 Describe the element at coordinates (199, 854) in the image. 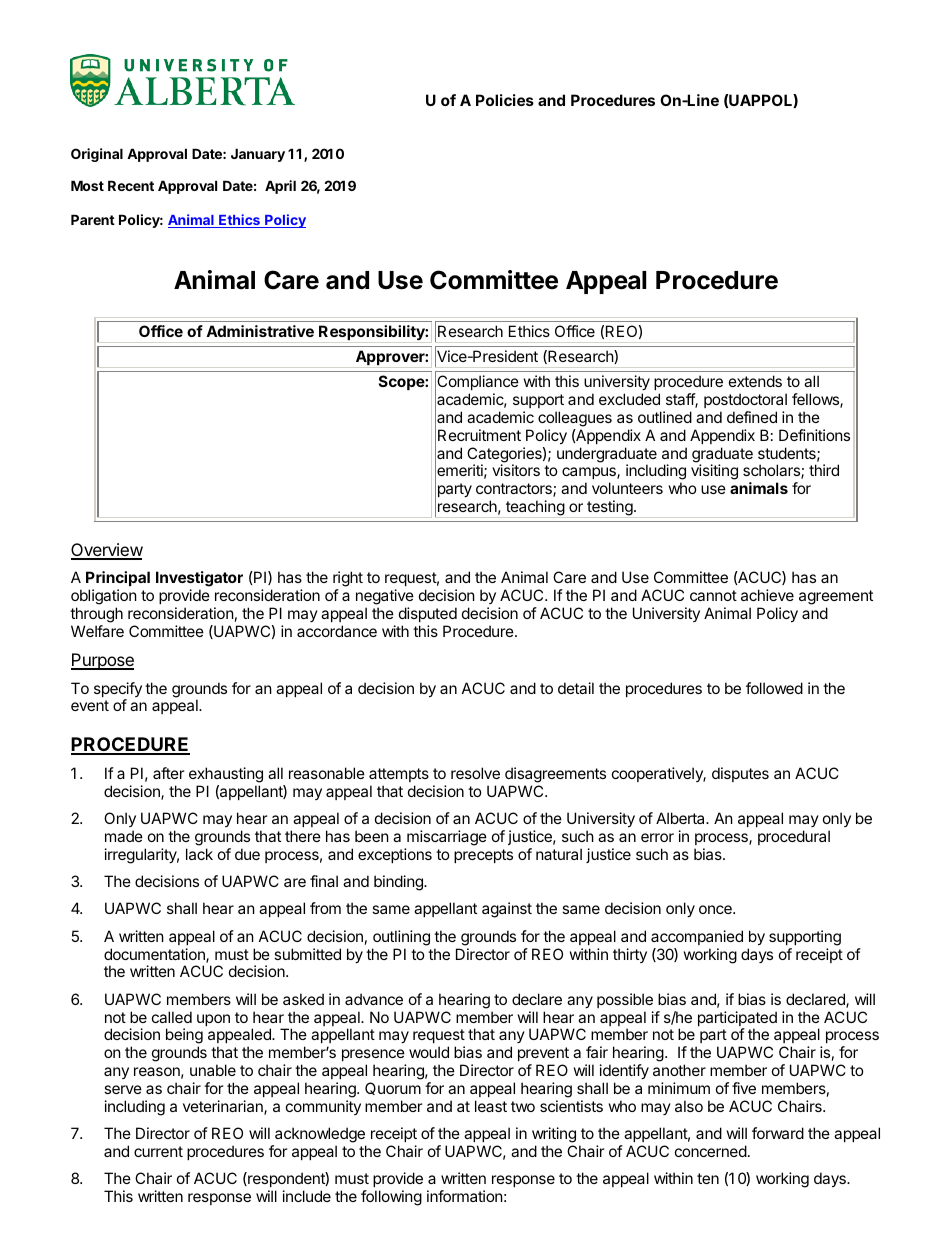

I see `lack` at that location.
